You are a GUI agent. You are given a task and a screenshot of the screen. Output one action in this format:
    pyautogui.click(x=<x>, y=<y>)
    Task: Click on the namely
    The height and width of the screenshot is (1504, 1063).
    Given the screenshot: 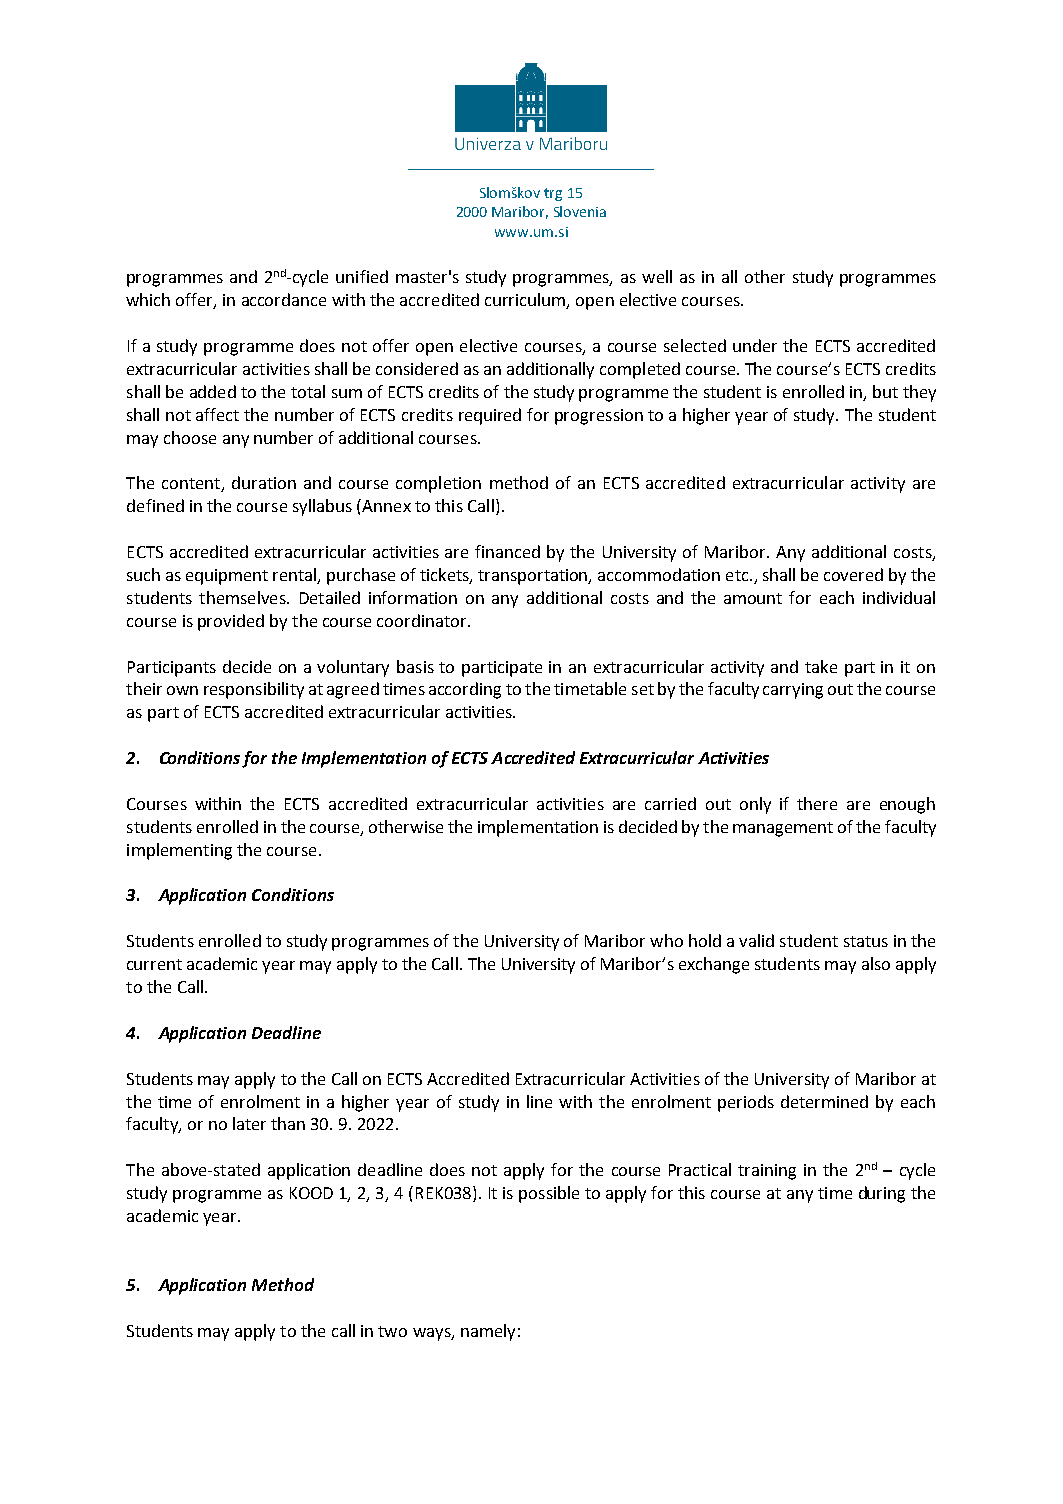 What is the action you would take?
    pyautogui.click(x=488, y=1332)
